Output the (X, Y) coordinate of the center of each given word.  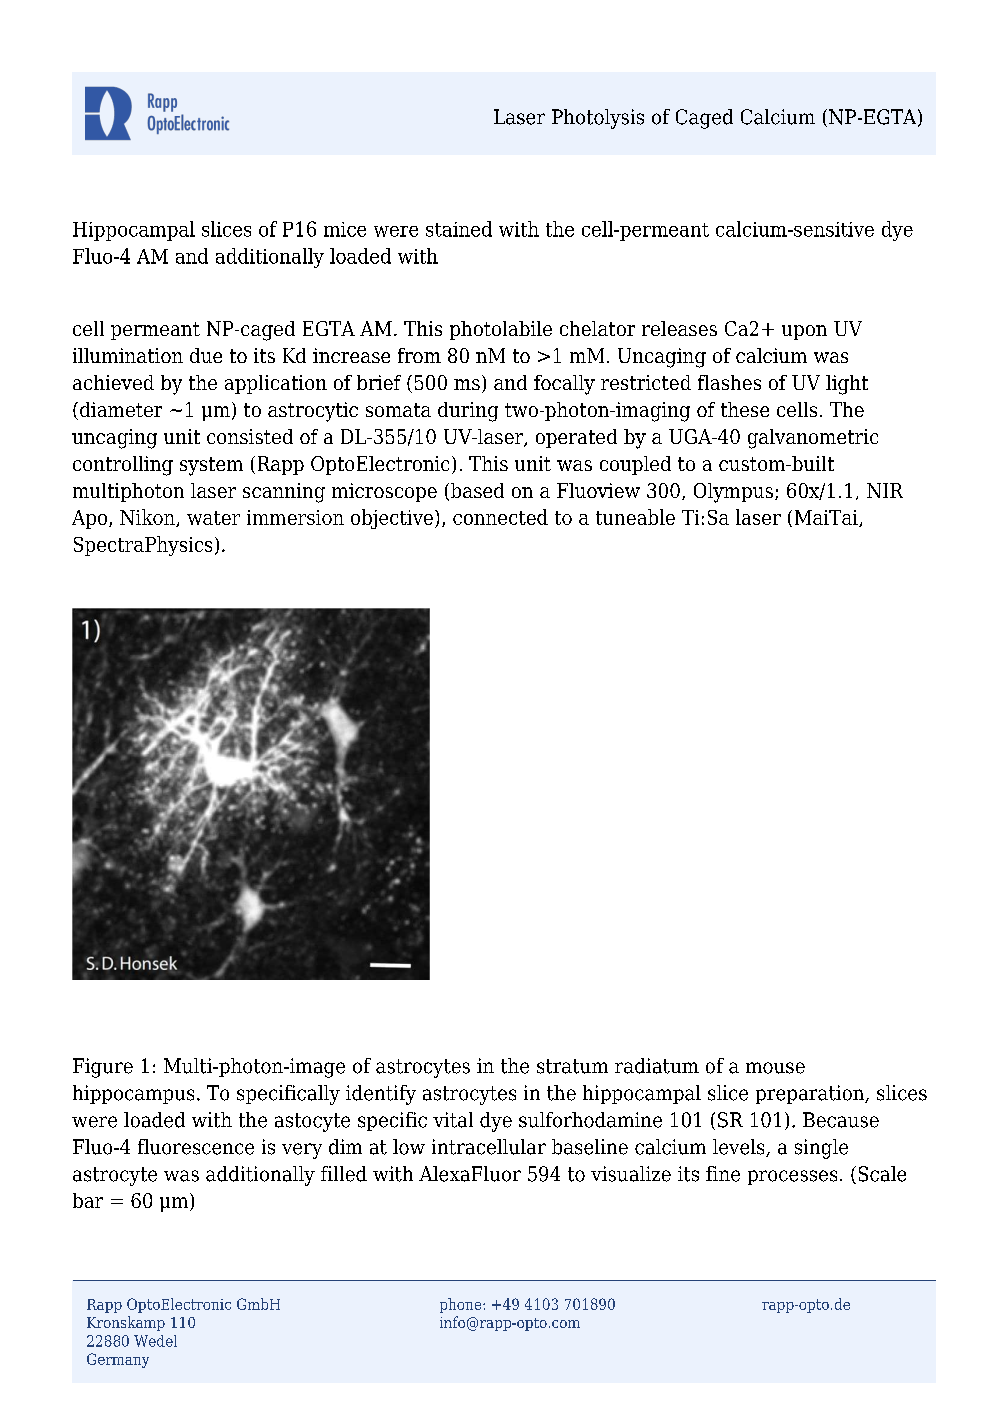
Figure (103, 1068)
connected (500, 517)
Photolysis (598, 119)
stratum (572, 1066)
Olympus (733, 493)
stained (459, 229)
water (213, 518)
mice (345, 229)
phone (462, 1305)
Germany (118, 1360)
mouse (775, 1068)
